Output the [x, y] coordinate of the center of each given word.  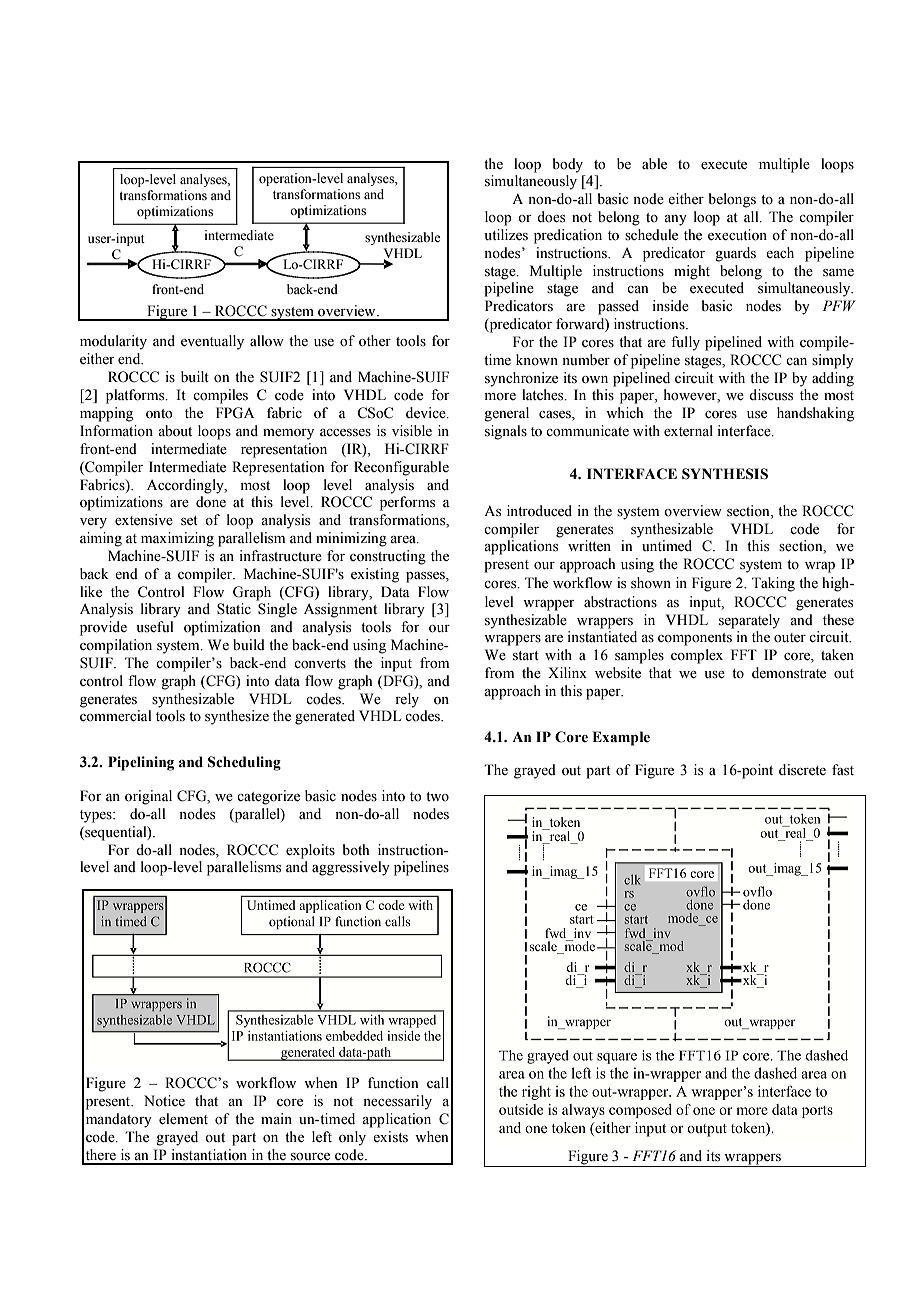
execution [737, 235]
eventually [212, 342]
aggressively [351, 868]
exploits [310, 851]
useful [155, 627]
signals [506, 432]
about [175, 431]
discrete [802, 770]
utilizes [506, 235]
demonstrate [789, 673]
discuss [771, 395]
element [183, 1119]
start [526, 656]
